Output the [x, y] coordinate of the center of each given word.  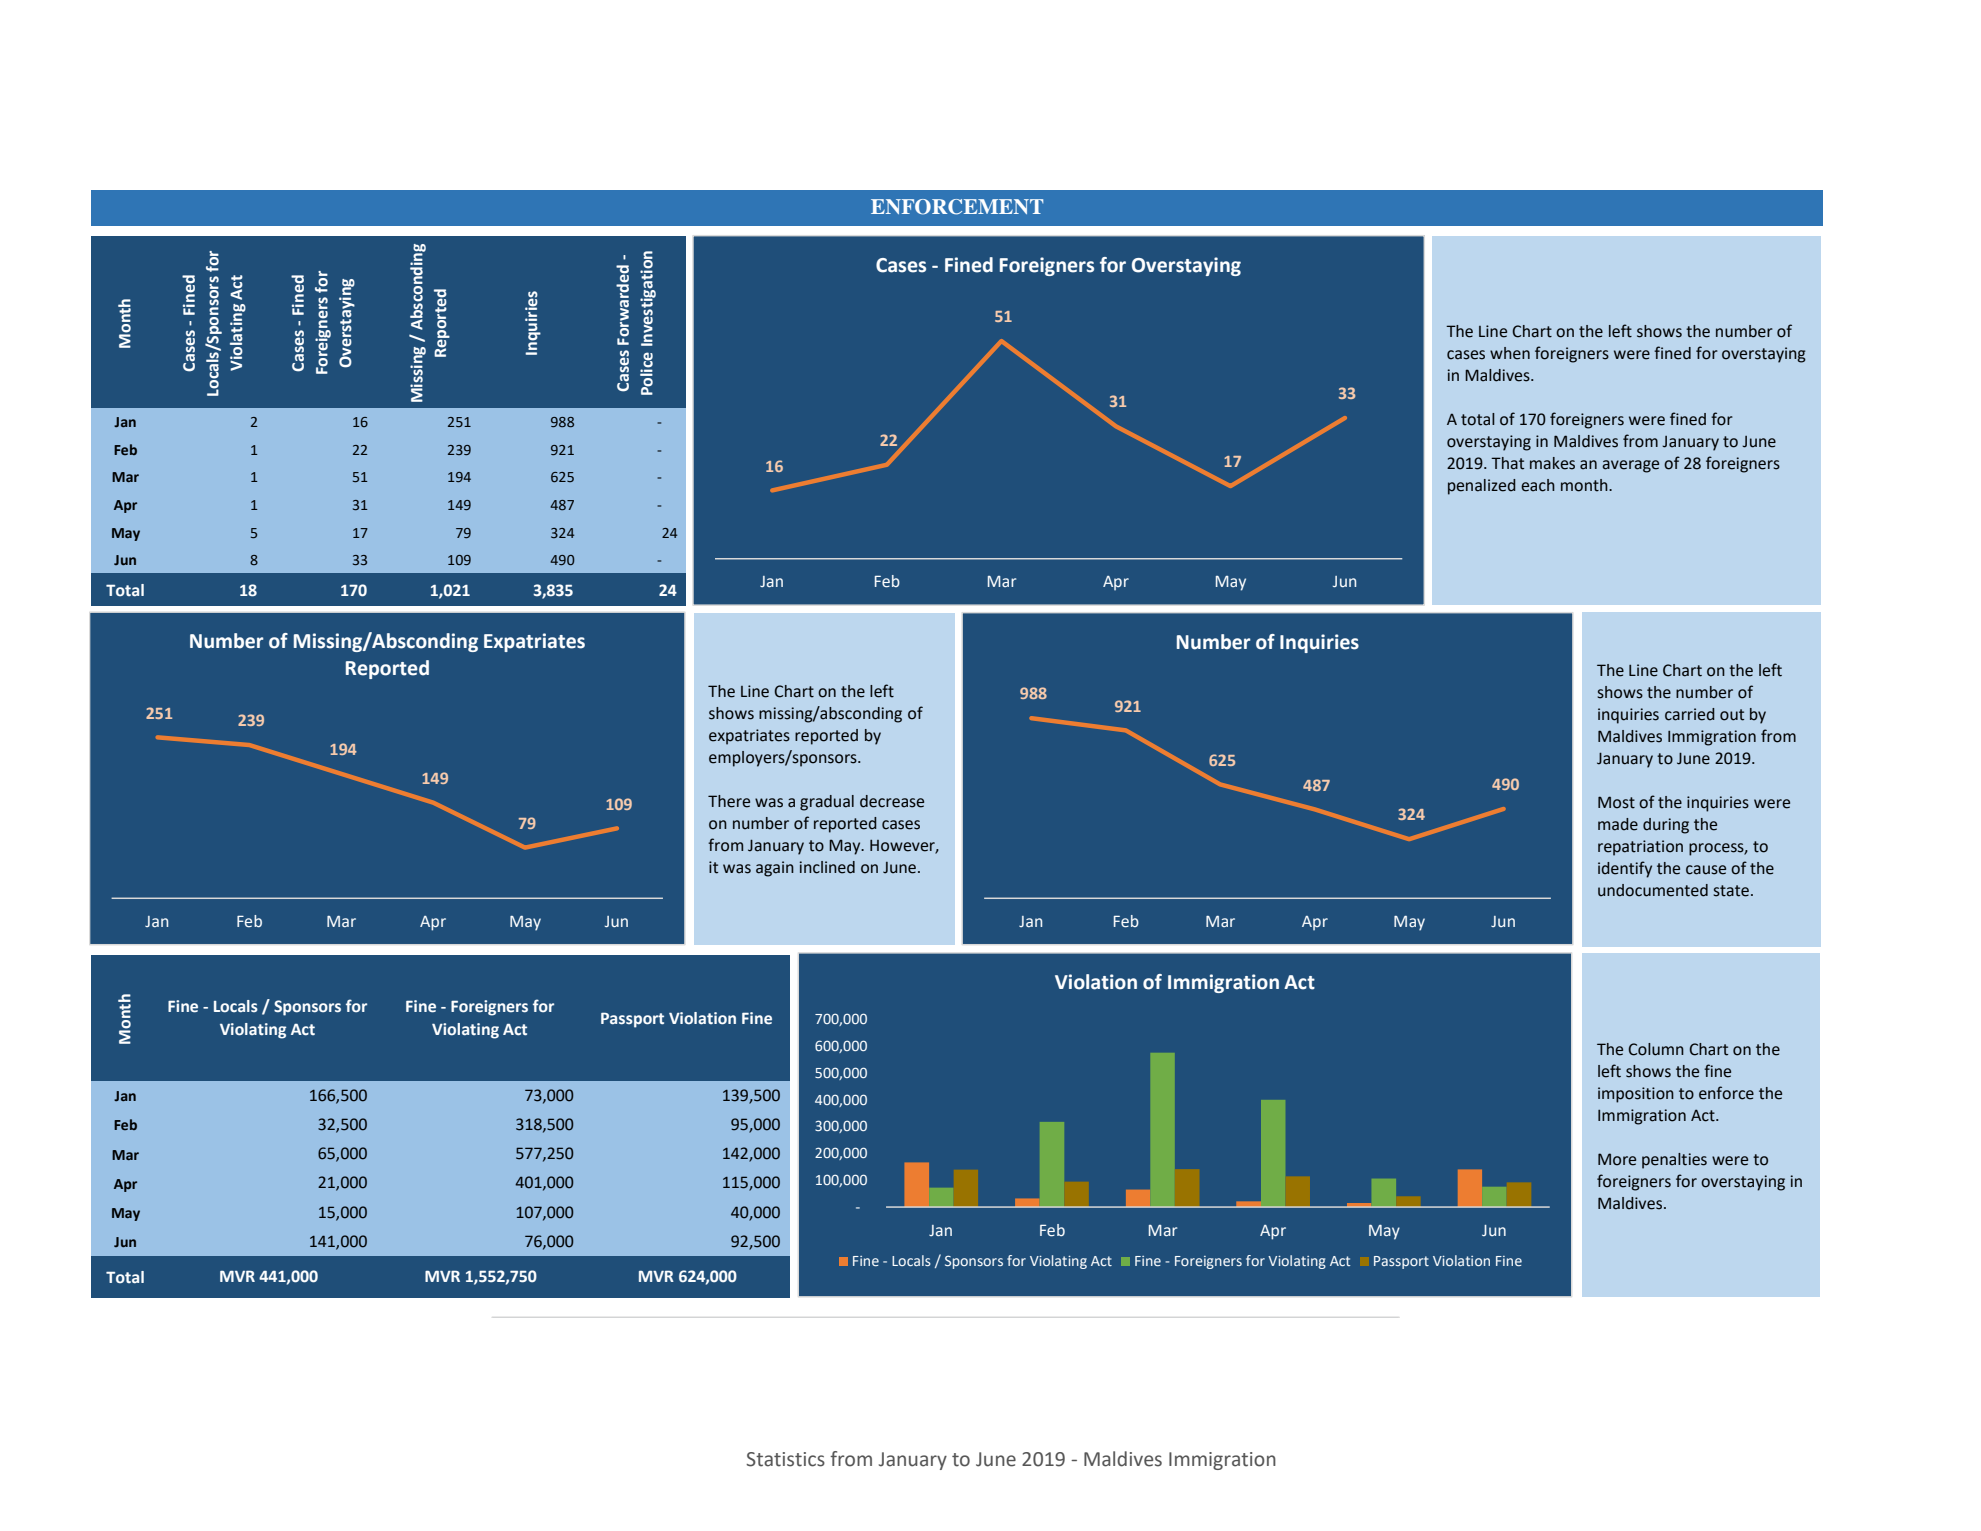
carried [1690, 714]
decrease [892, 801]
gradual [827, 803]
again [775, 869]
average [1630, 466]
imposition [1636, 1095]
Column [1656, 1049]
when [1510, 353]
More [1617, 1159]
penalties [1674, 1161]
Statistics [785, 1459]
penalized [1482, 487]
